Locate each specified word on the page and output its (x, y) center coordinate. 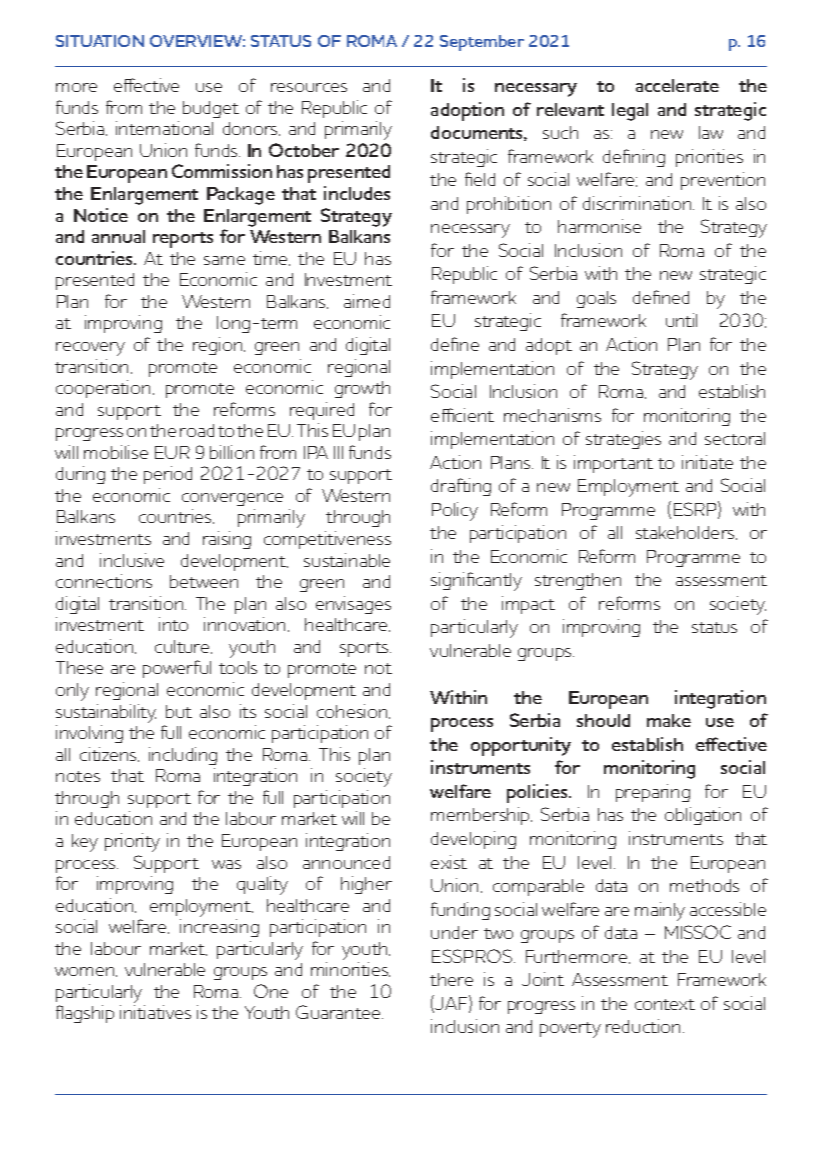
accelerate (677, 85)
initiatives (155, 1012)
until (681, 320)
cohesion (353, 711)
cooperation (103, 389)
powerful (177, 669)
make (669, 720)
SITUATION (100, 41)
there (451, 979)
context (665, 1004)
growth (362, 389)
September (482, 43)
